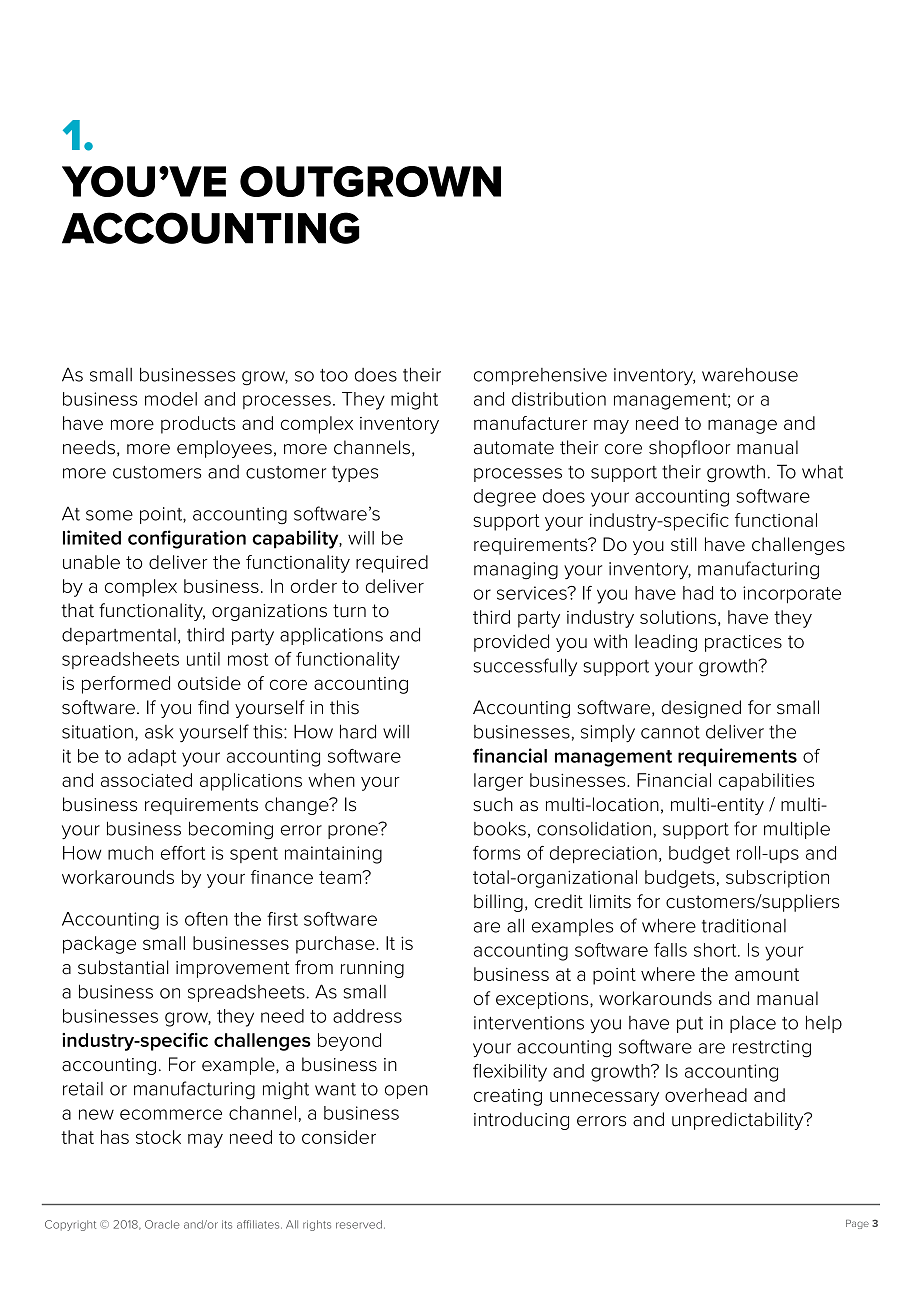  What do you see at coordinates (162, 1224) in the screenshot?
I see `Oracle` at bounding box center [162, 1224].
